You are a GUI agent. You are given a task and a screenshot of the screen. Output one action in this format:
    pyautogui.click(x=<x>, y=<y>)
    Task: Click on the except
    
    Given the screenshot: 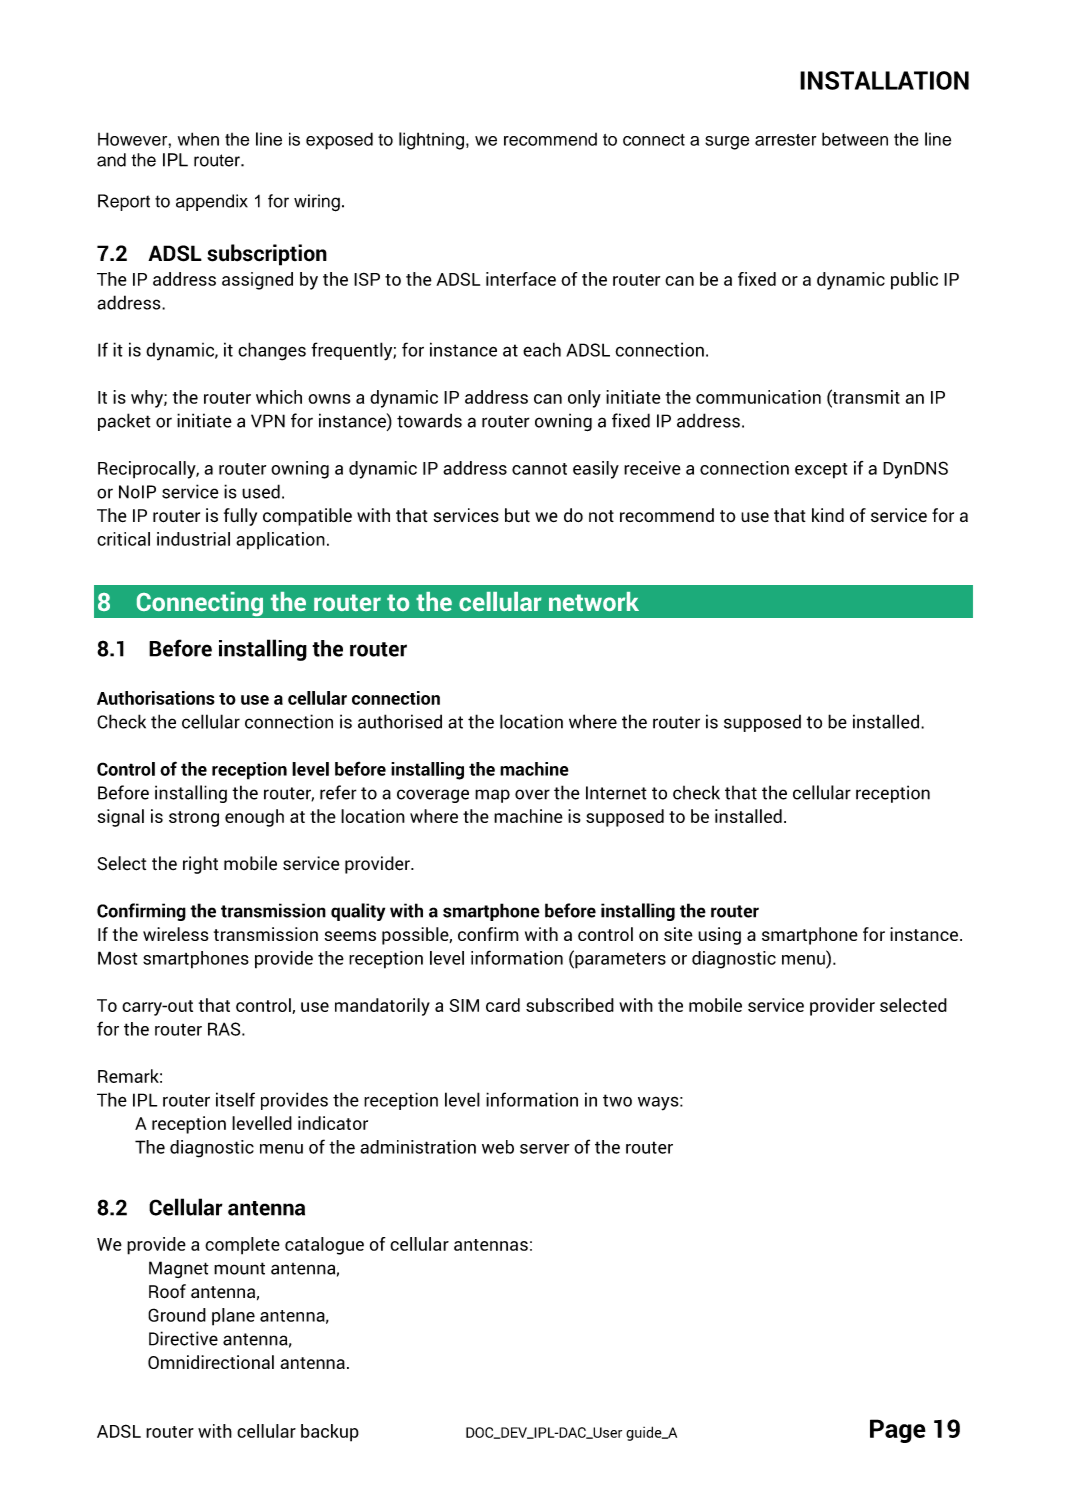 What is the action you would take?
    pyautogui.click(x=821, y=471)
